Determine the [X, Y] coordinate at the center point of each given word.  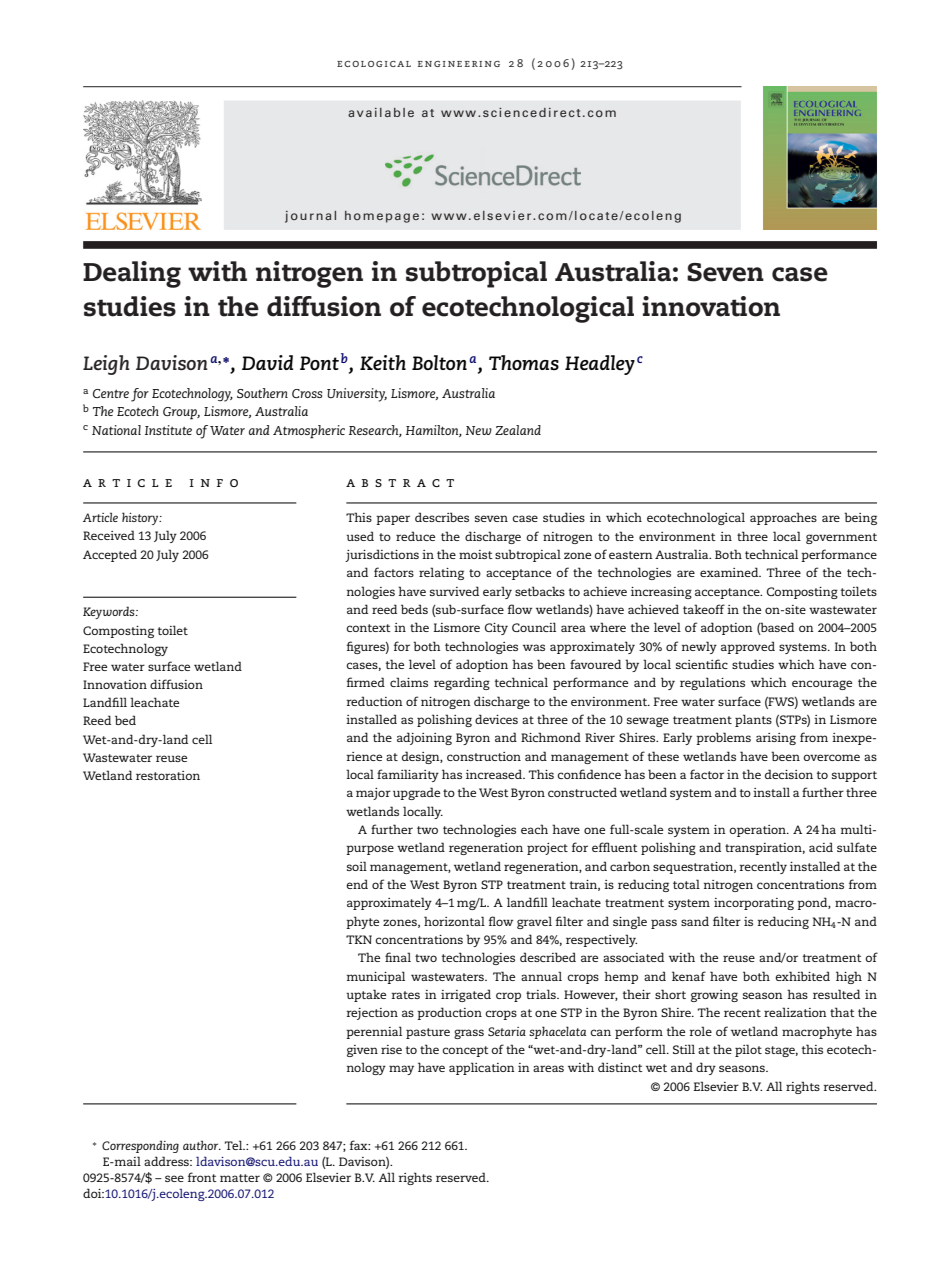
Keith [383, 362]
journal [310, 217]
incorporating [754, 904]
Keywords [110, 612]
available [381, 112]
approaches [783, 518]
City [496, 629]
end [357, 884]
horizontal [454, 921]
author [202, 1145]
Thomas [524, 362]
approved [748, 647]
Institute [168, 430]
